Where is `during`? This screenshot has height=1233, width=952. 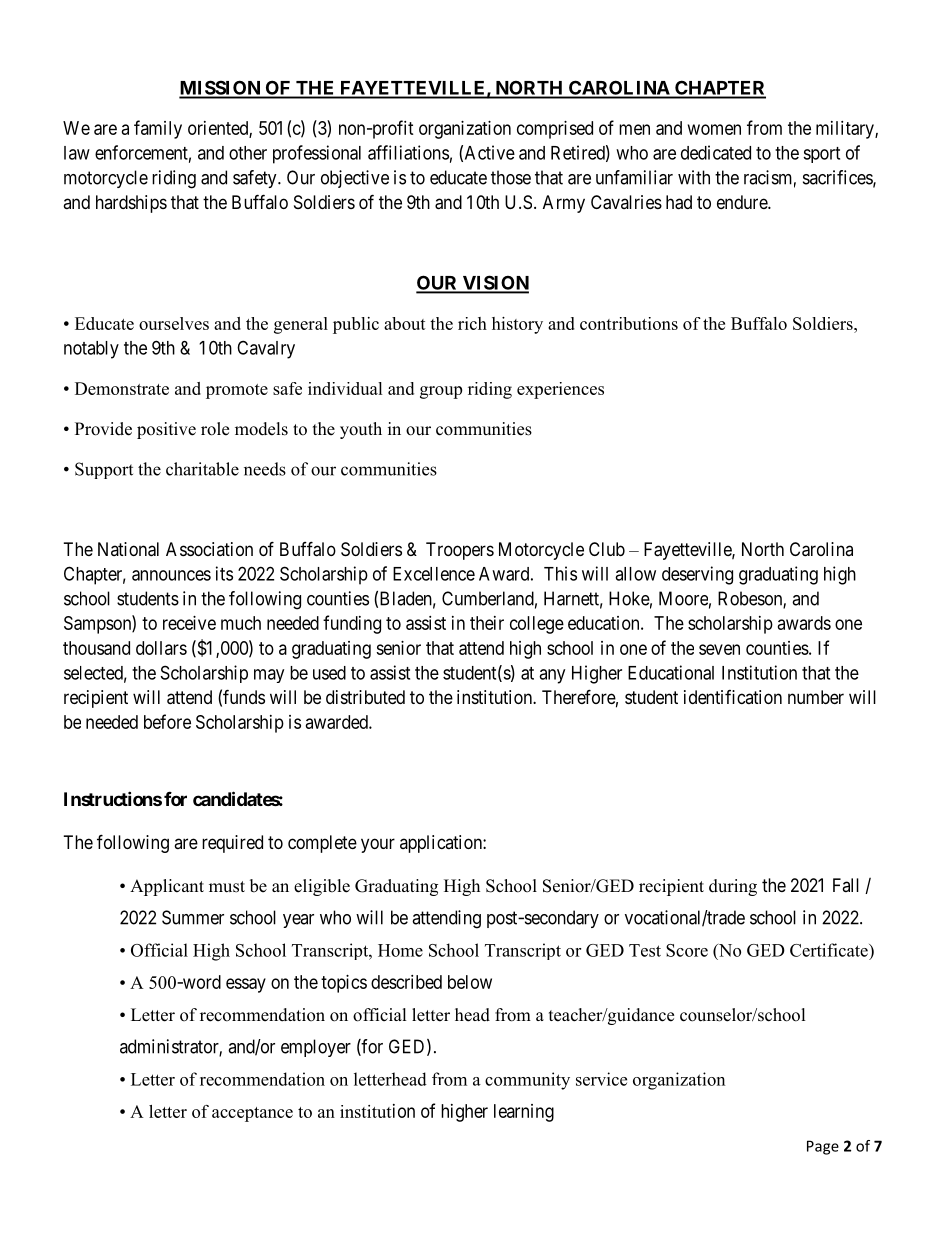 during is located at coordinates (733, 887).
